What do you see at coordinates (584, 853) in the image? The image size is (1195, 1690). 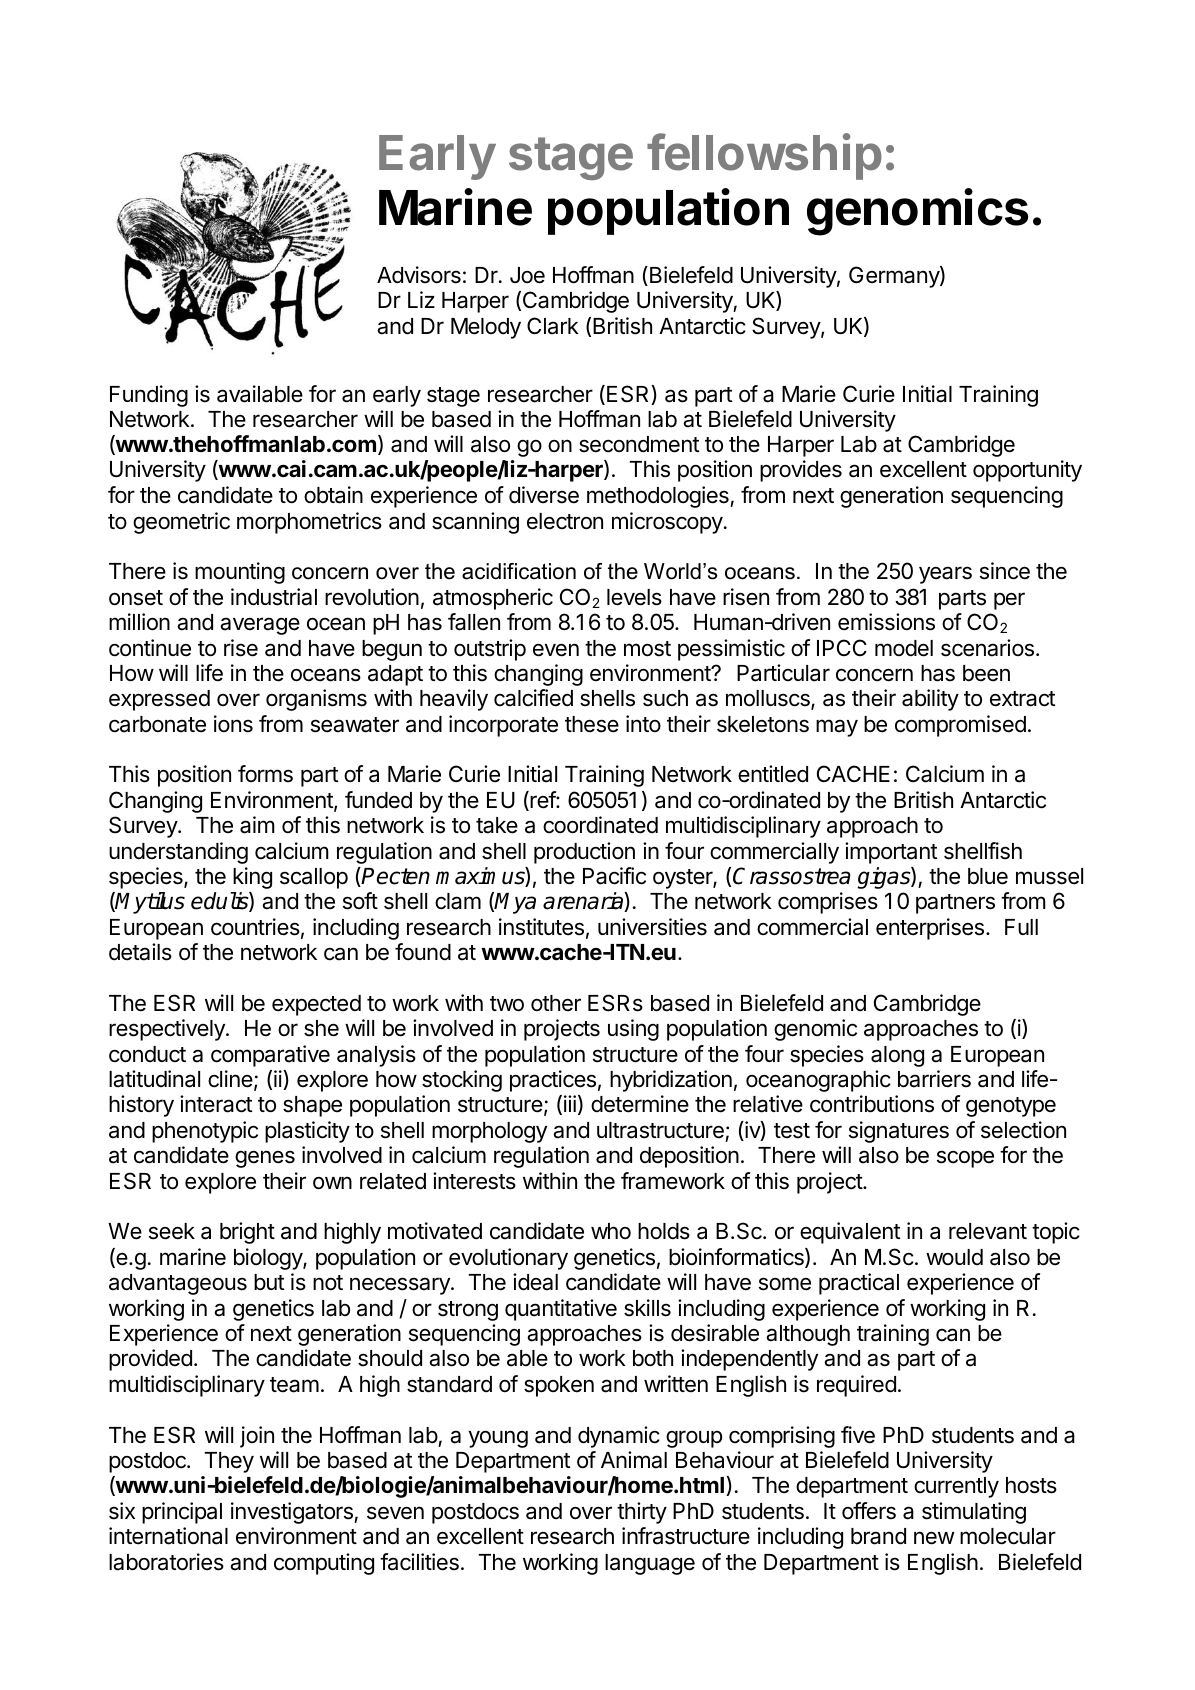 I see `production` at bounding box center [584, 853].
